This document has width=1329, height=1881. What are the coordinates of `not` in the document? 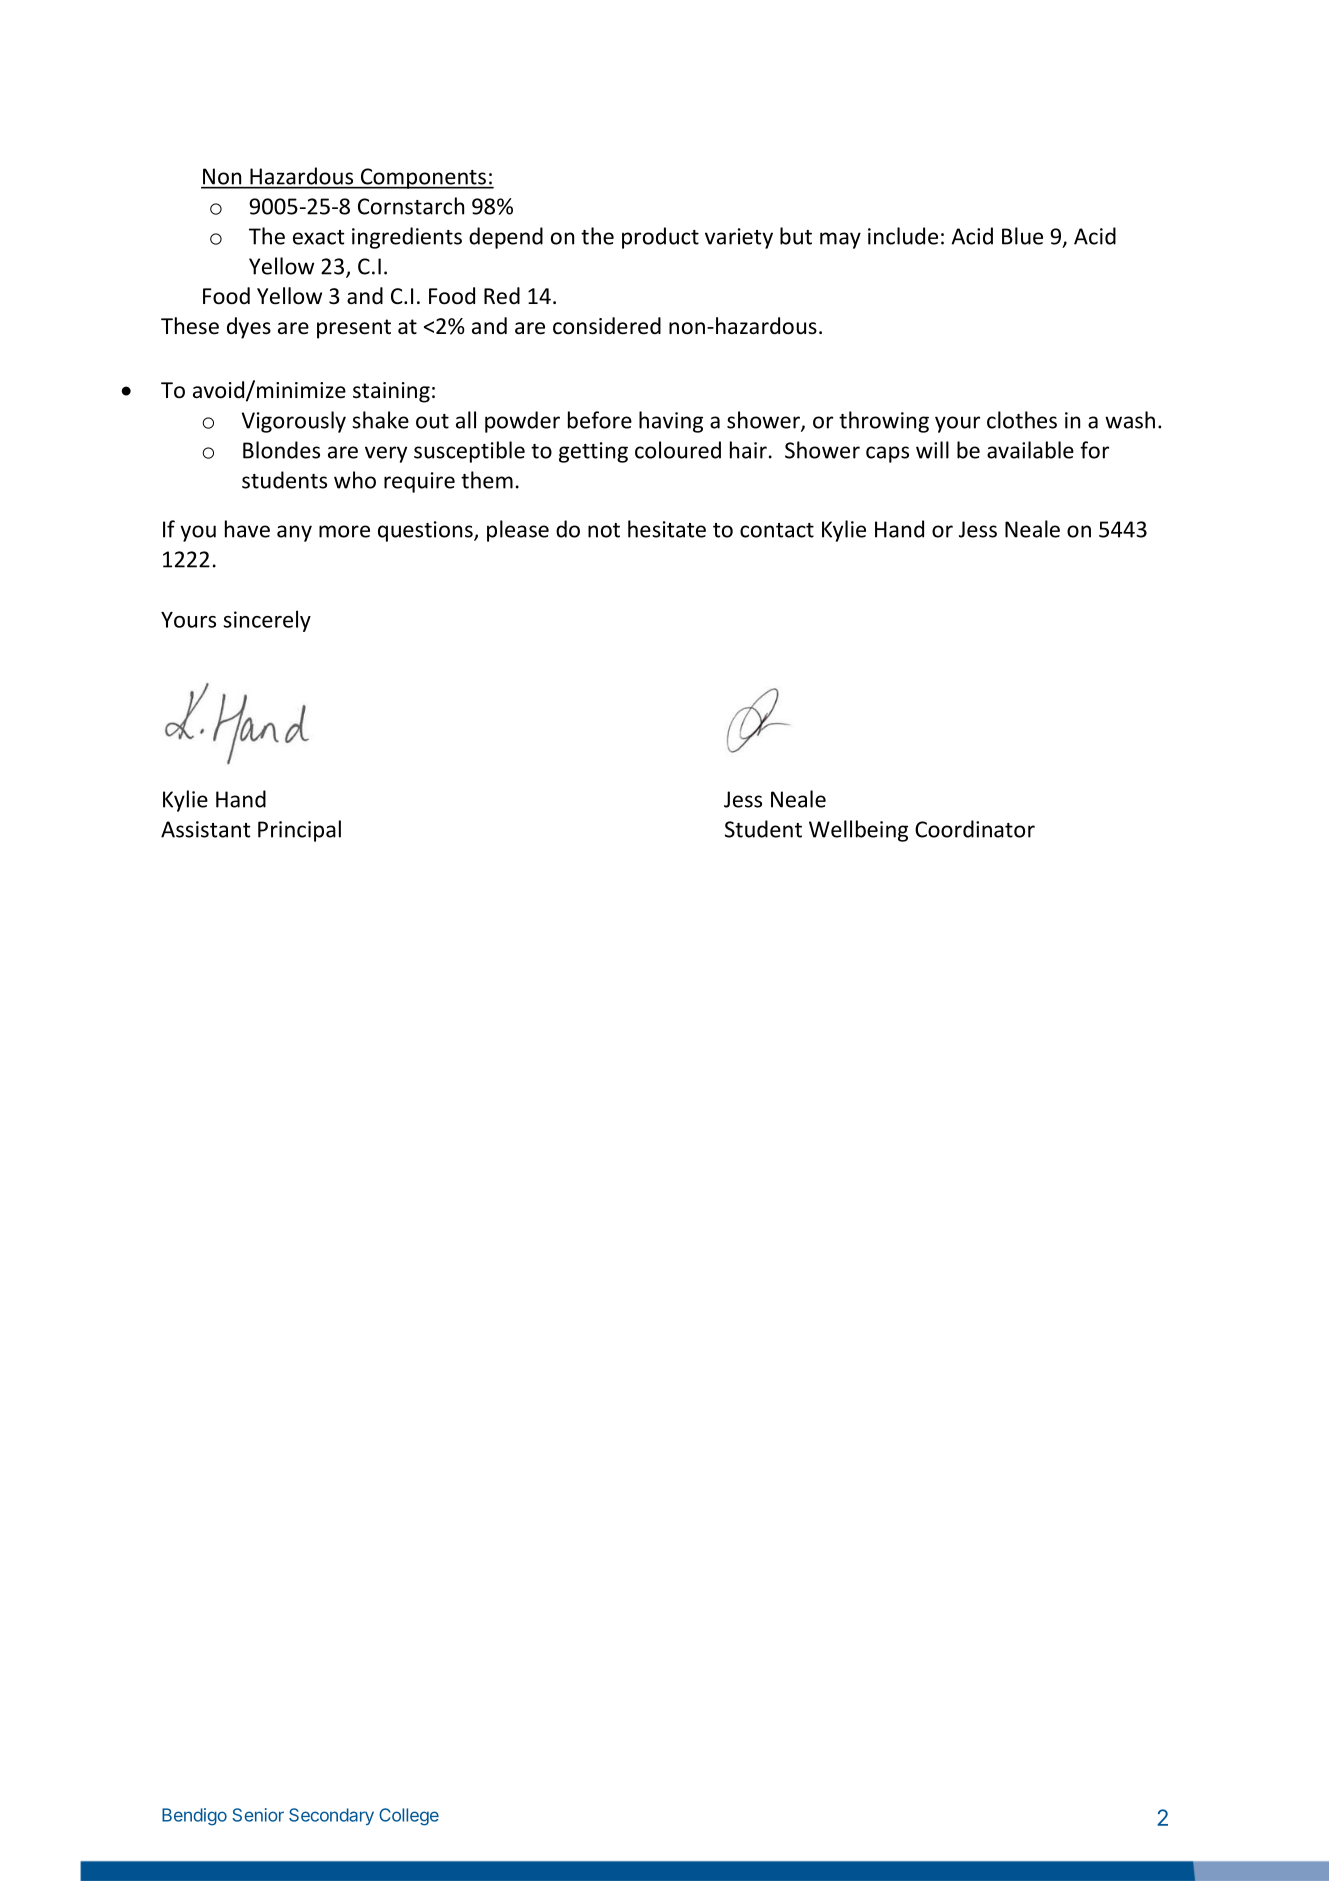 It's located at (604, 530).
